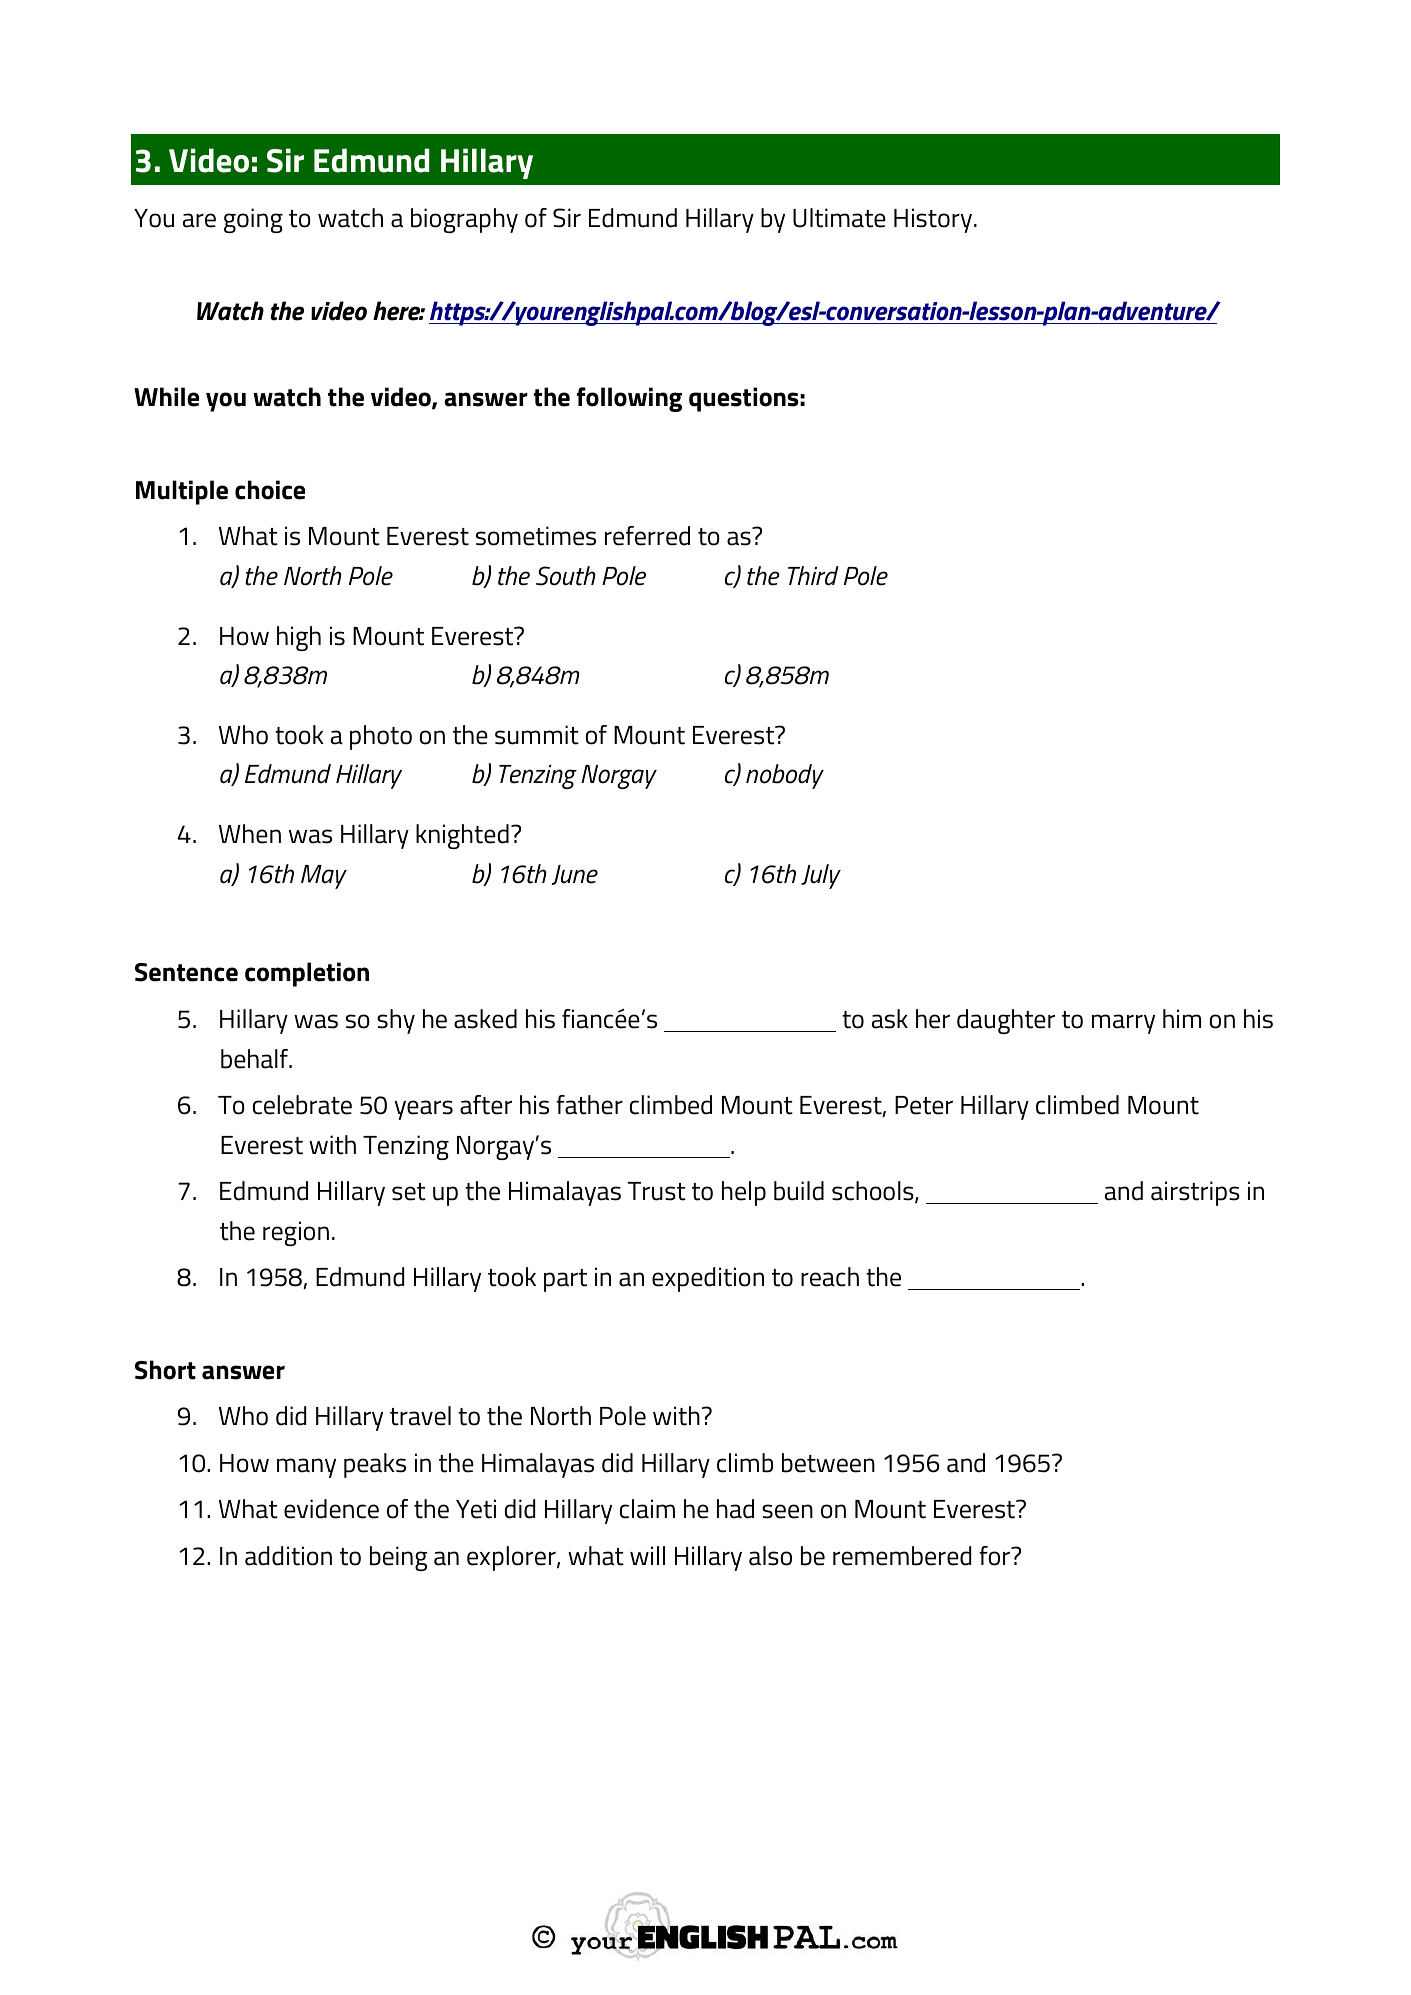 The image size is (1411, 1995). I want to click on History, so click(934, 220).
